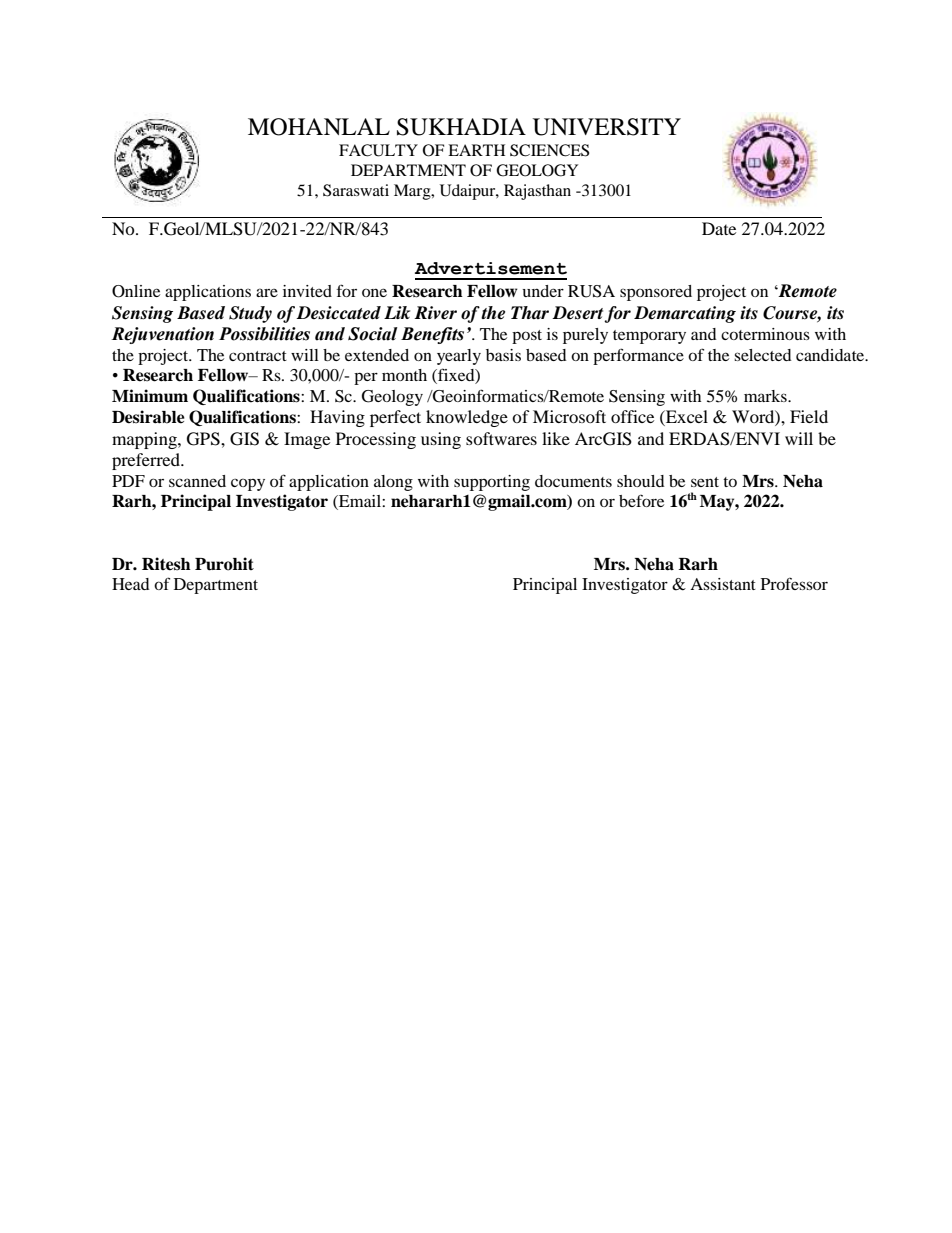 The image size is (952, 1233). What do you see at coordinates (809, 416) in the page?
I see `Field` at bounding box center [809, 416].
